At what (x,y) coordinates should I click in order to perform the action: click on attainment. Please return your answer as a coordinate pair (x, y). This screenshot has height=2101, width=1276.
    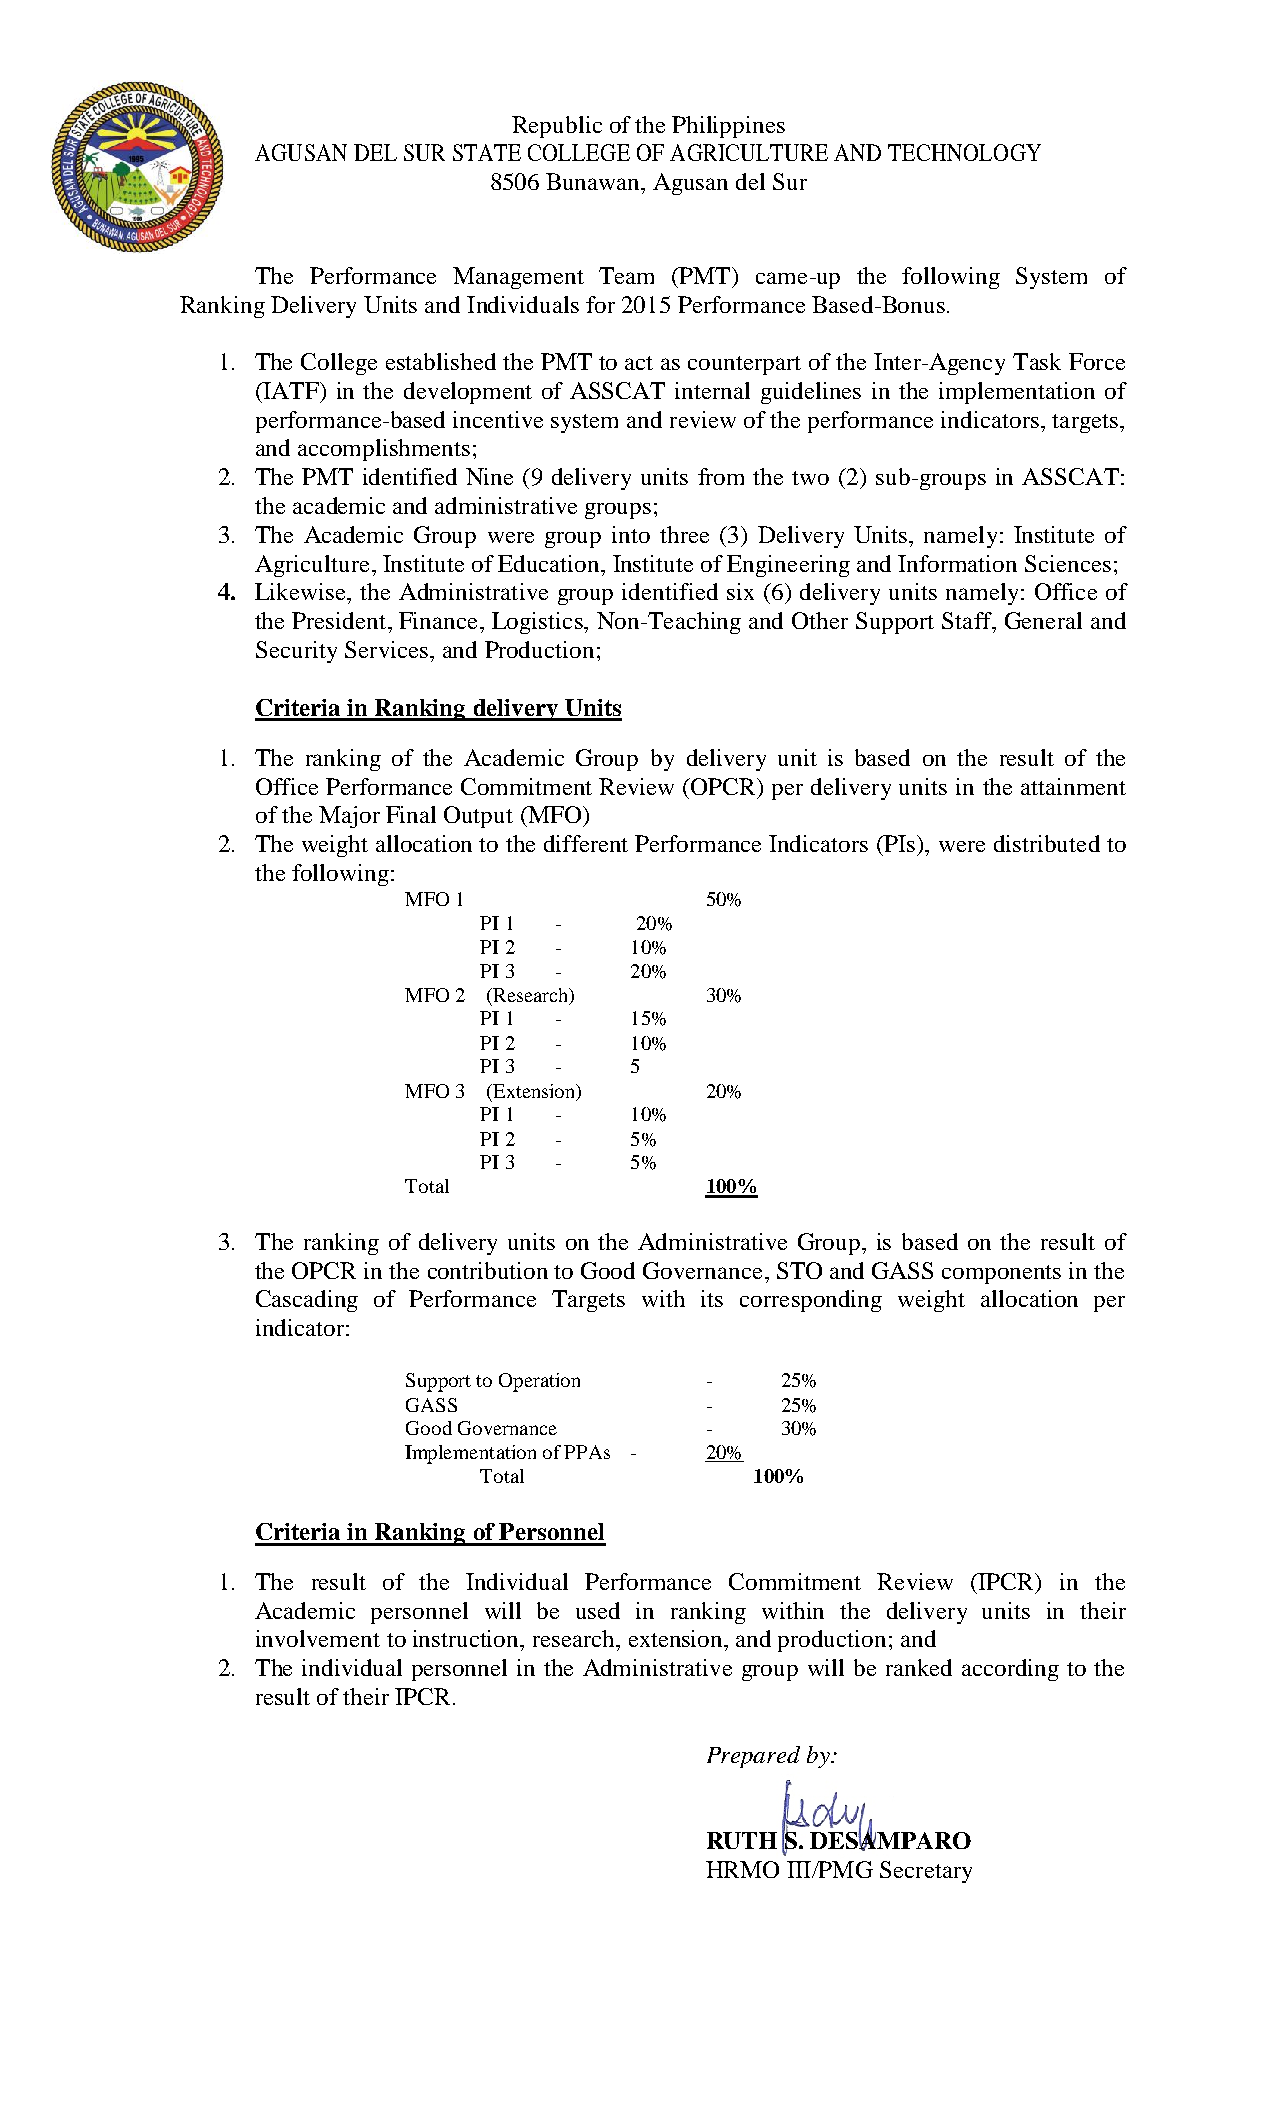
    Looking at the image, I should click on (1073, 786).
